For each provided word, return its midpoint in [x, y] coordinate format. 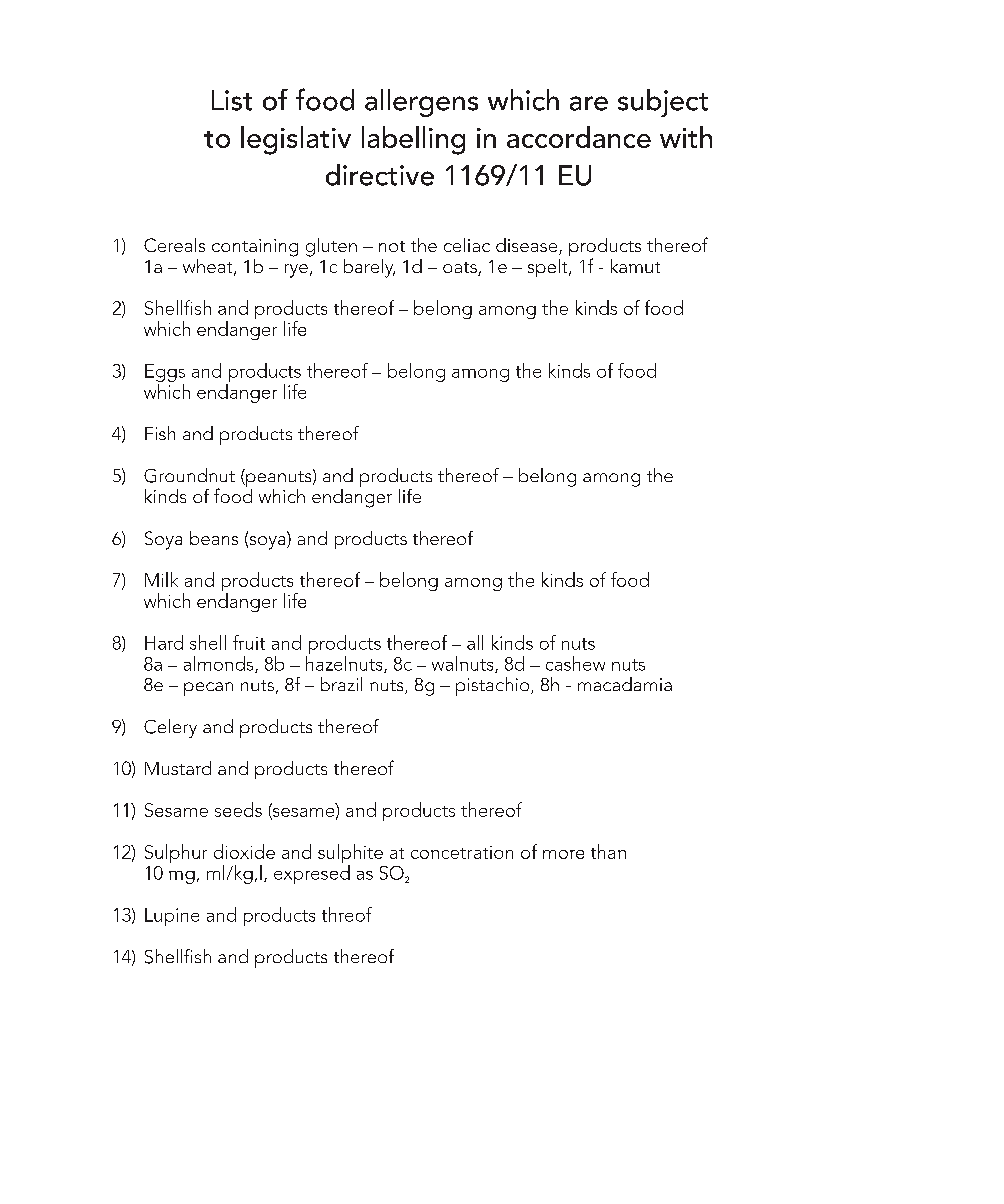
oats [461, 269]
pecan [208, 689]
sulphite [350, 853]
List [232, 100]
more [563, 854]
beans [214, 538]
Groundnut [189, 475]
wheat [209, 267]
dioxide [244, 851]
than [608, 851]
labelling [413, 140]
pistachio [494, 686]
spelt [549, 268]
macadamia [625, 684]
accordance [579, 137]
